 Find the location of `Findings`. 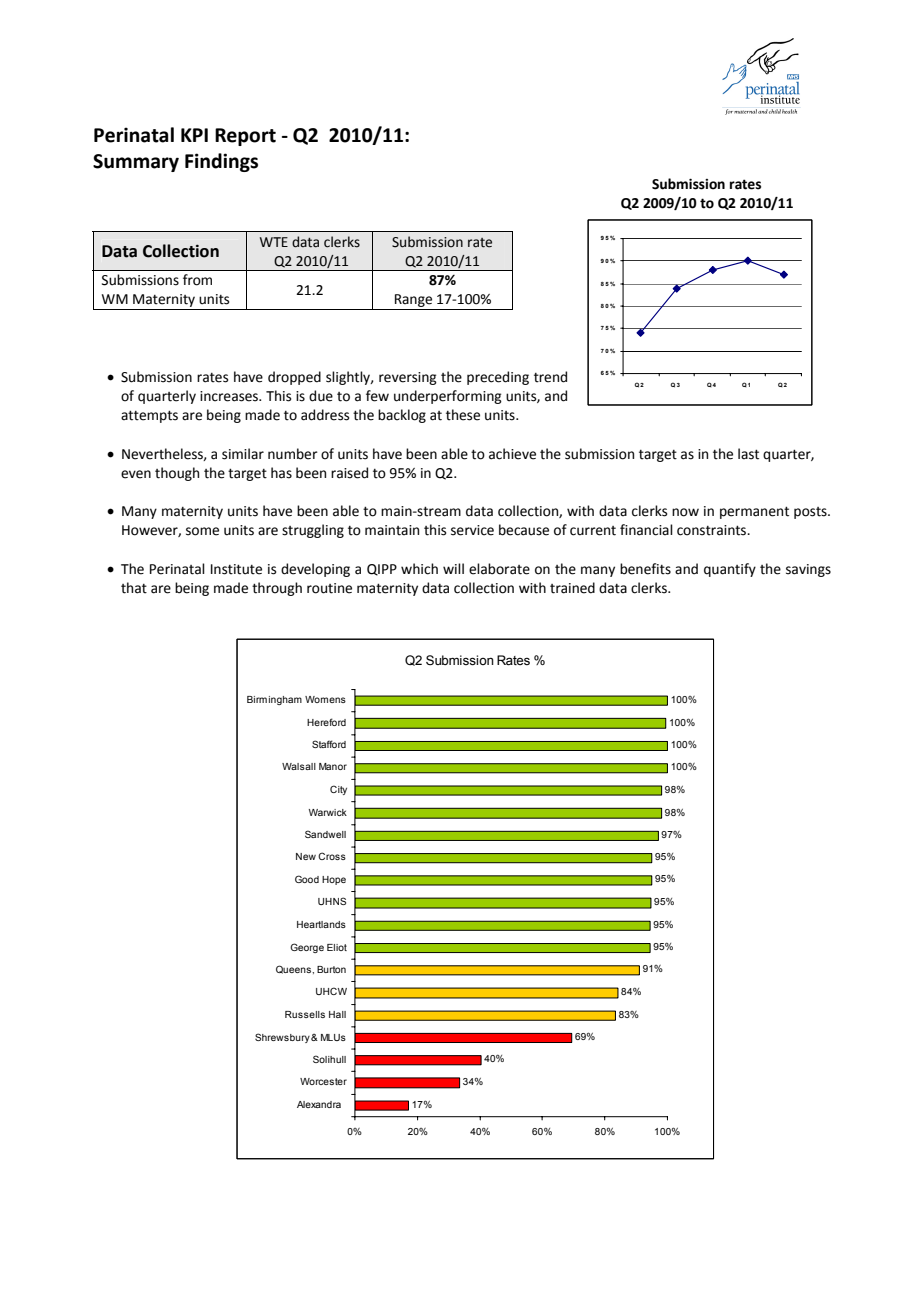

Findings is located at coordinates (221, 162).
